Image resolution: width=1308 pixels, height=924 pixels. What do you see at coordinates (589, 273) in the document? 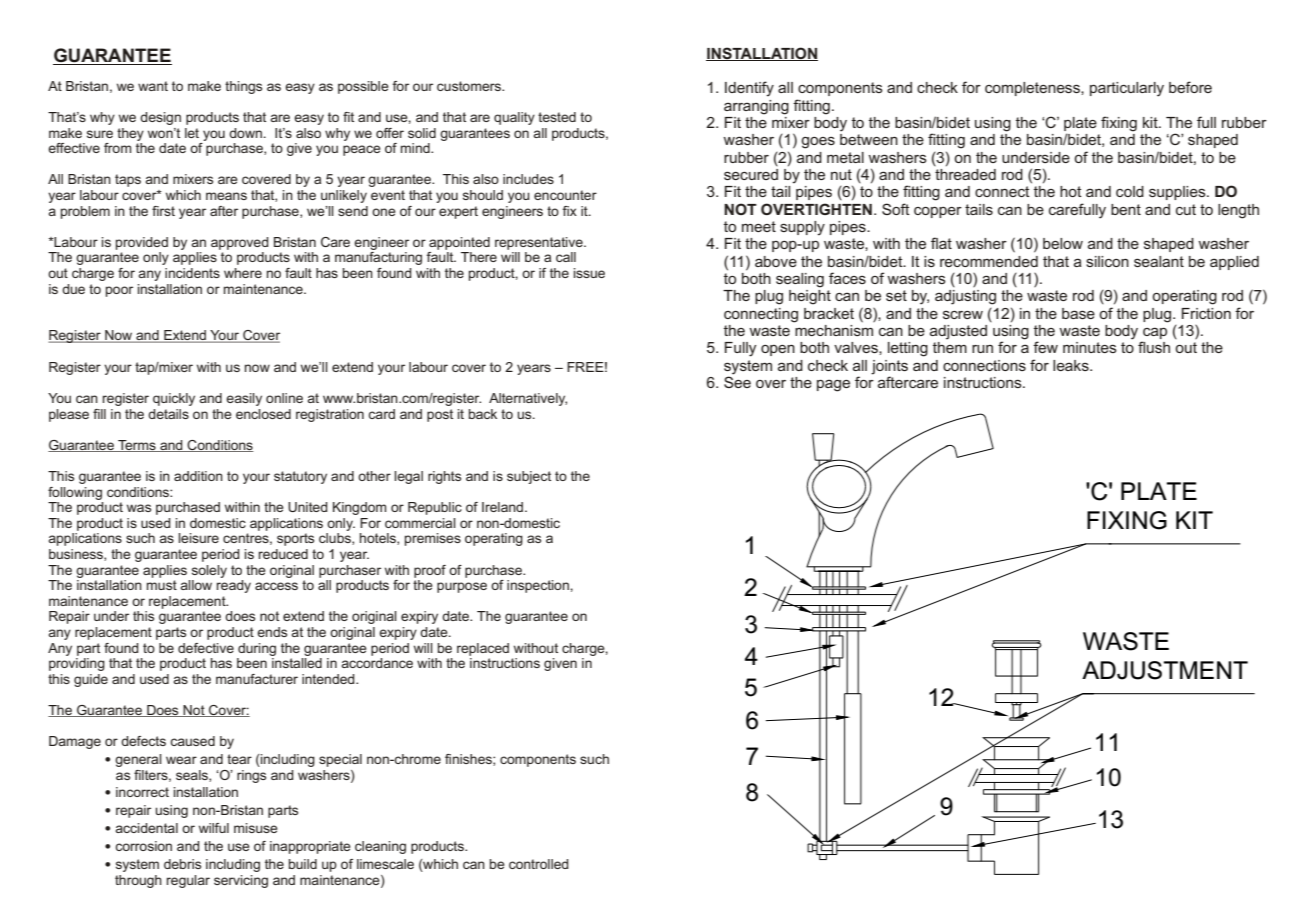
I see `issue` at bounding box center [589, 273].
